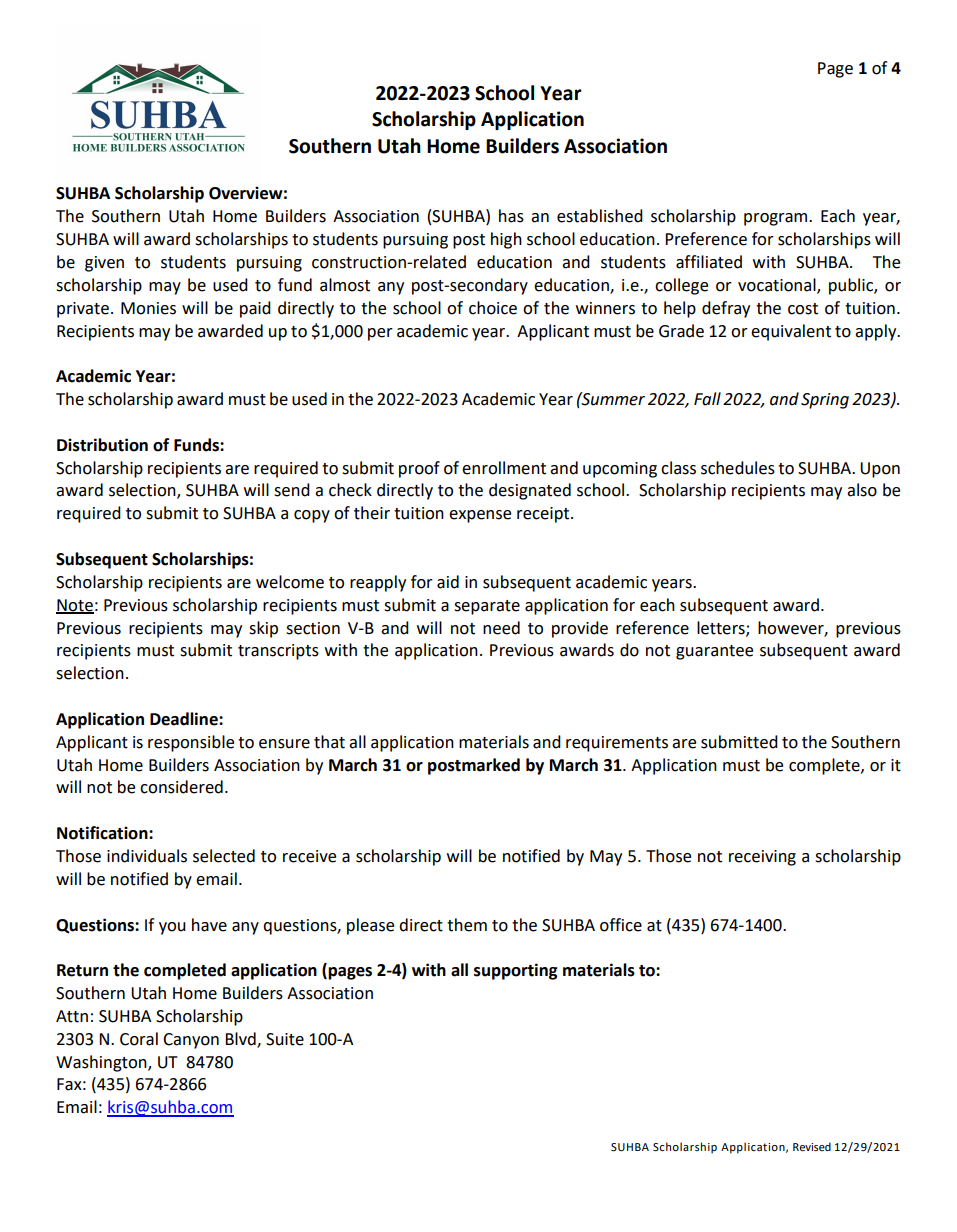 The image size is (957, 1232). I want to click on high, so click(506, 240).
